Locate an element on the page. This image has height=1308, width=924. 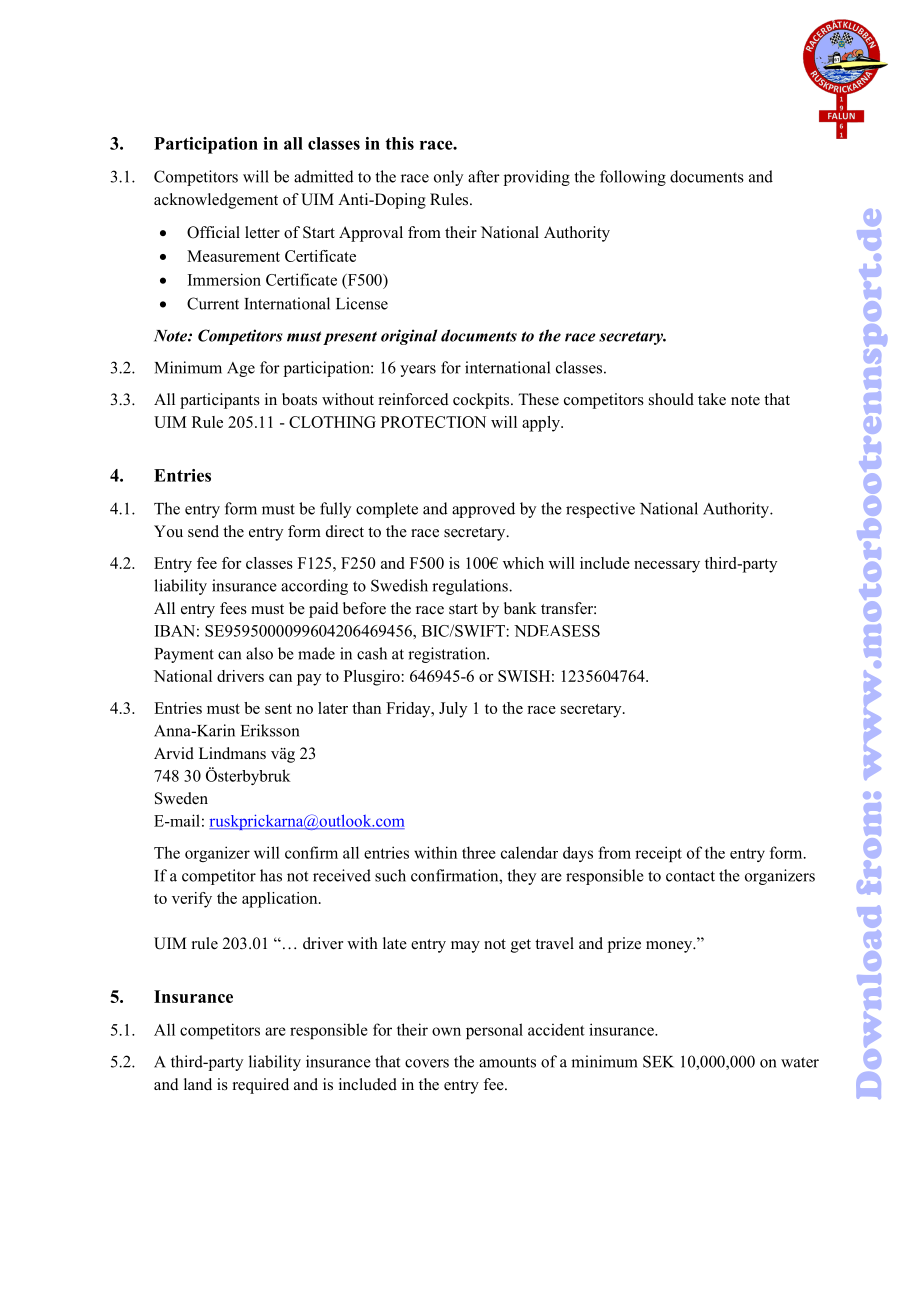
following is located at coordinates (633, 178).
